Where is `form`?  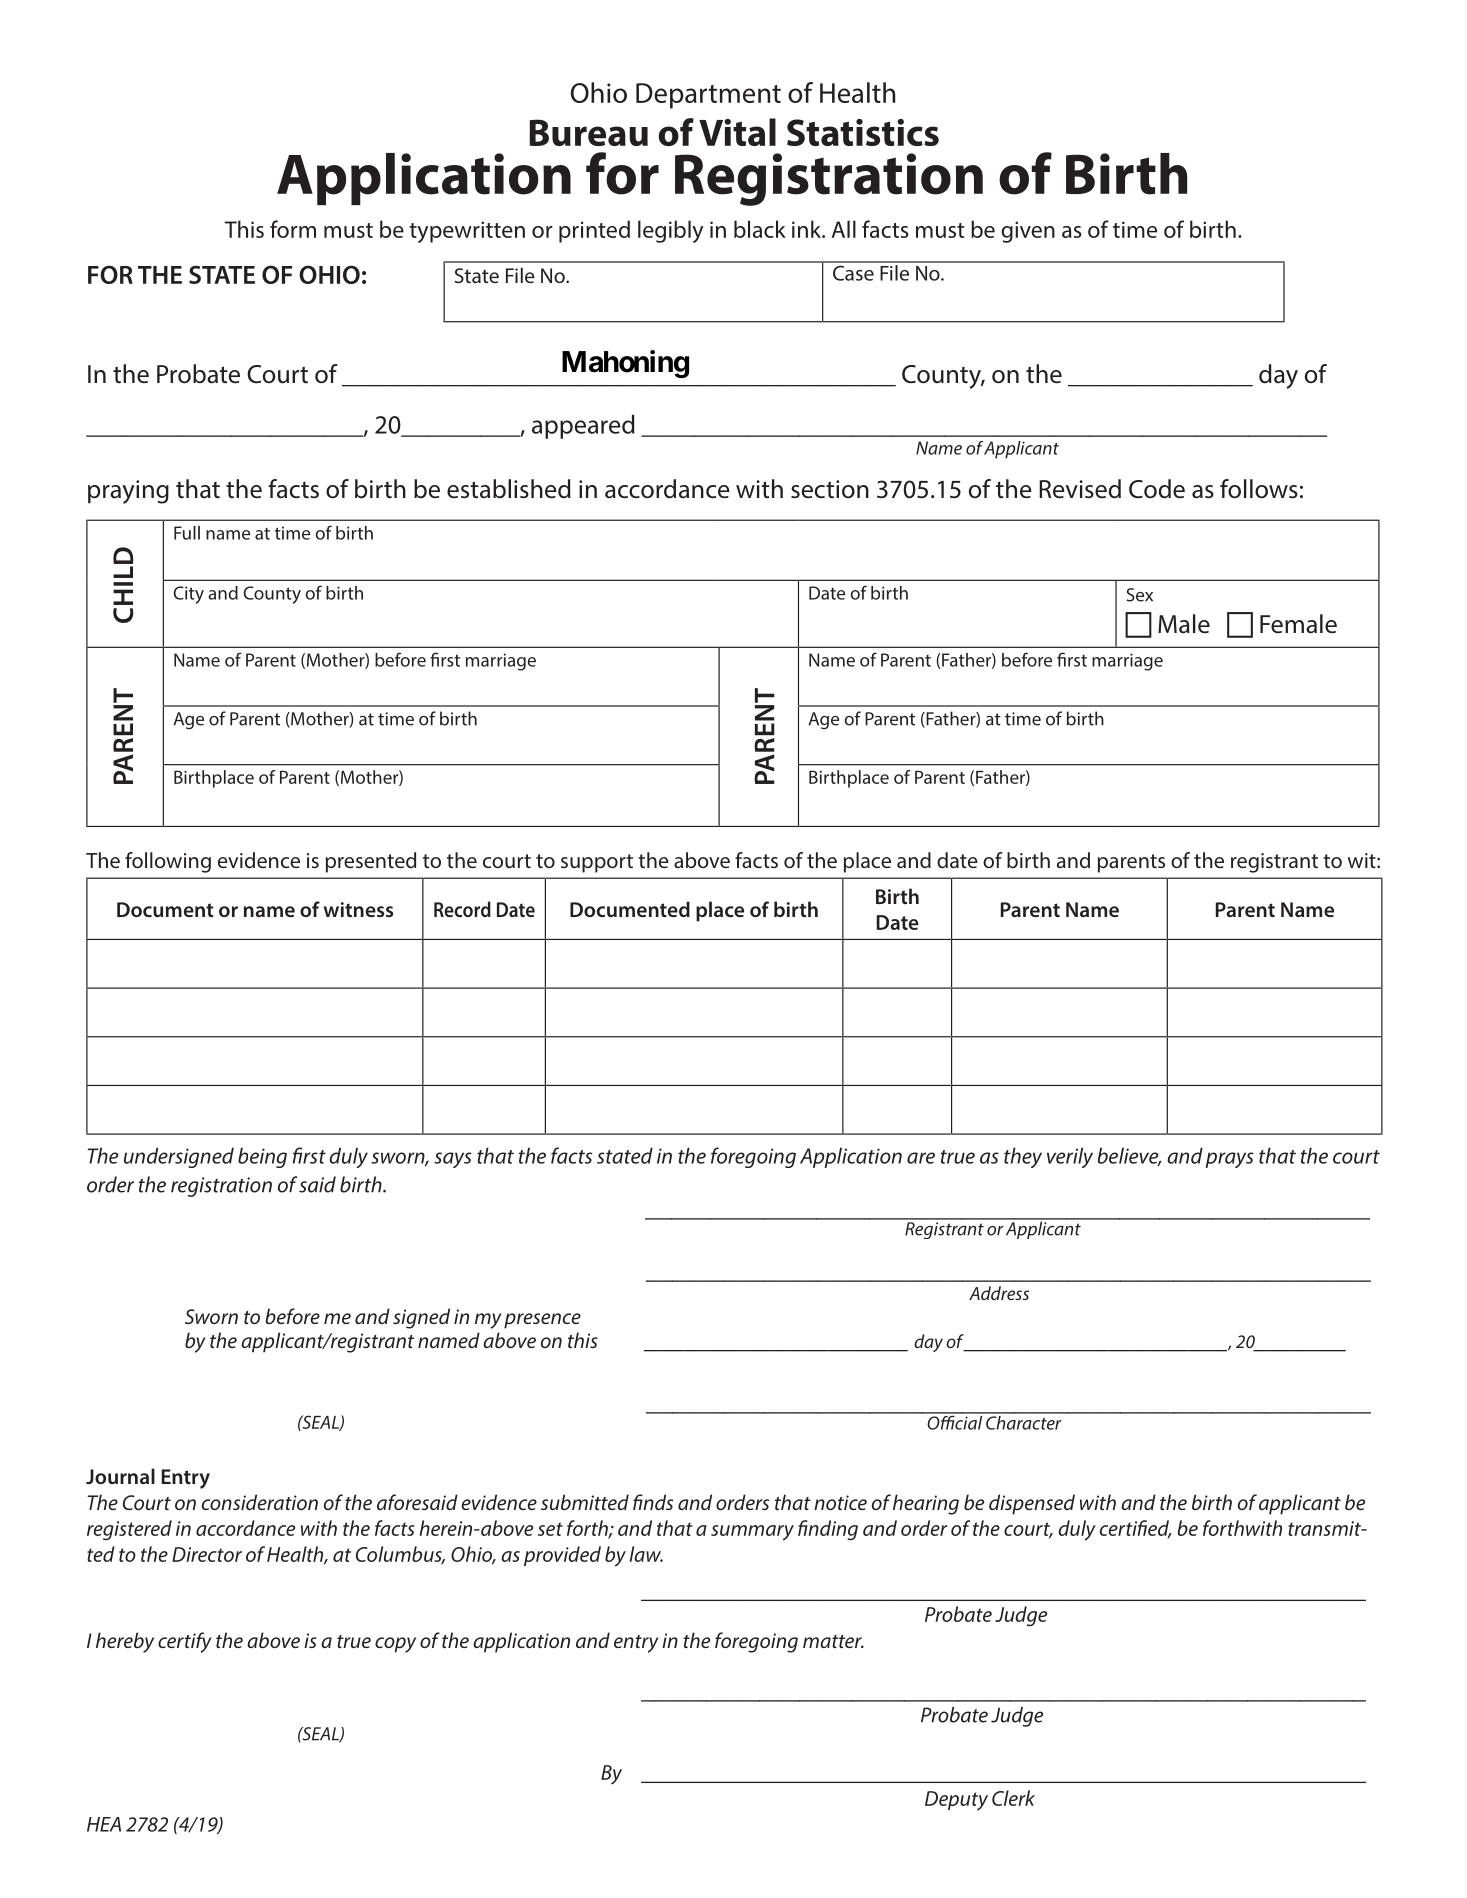 form is located at coordinates (293, 229).
